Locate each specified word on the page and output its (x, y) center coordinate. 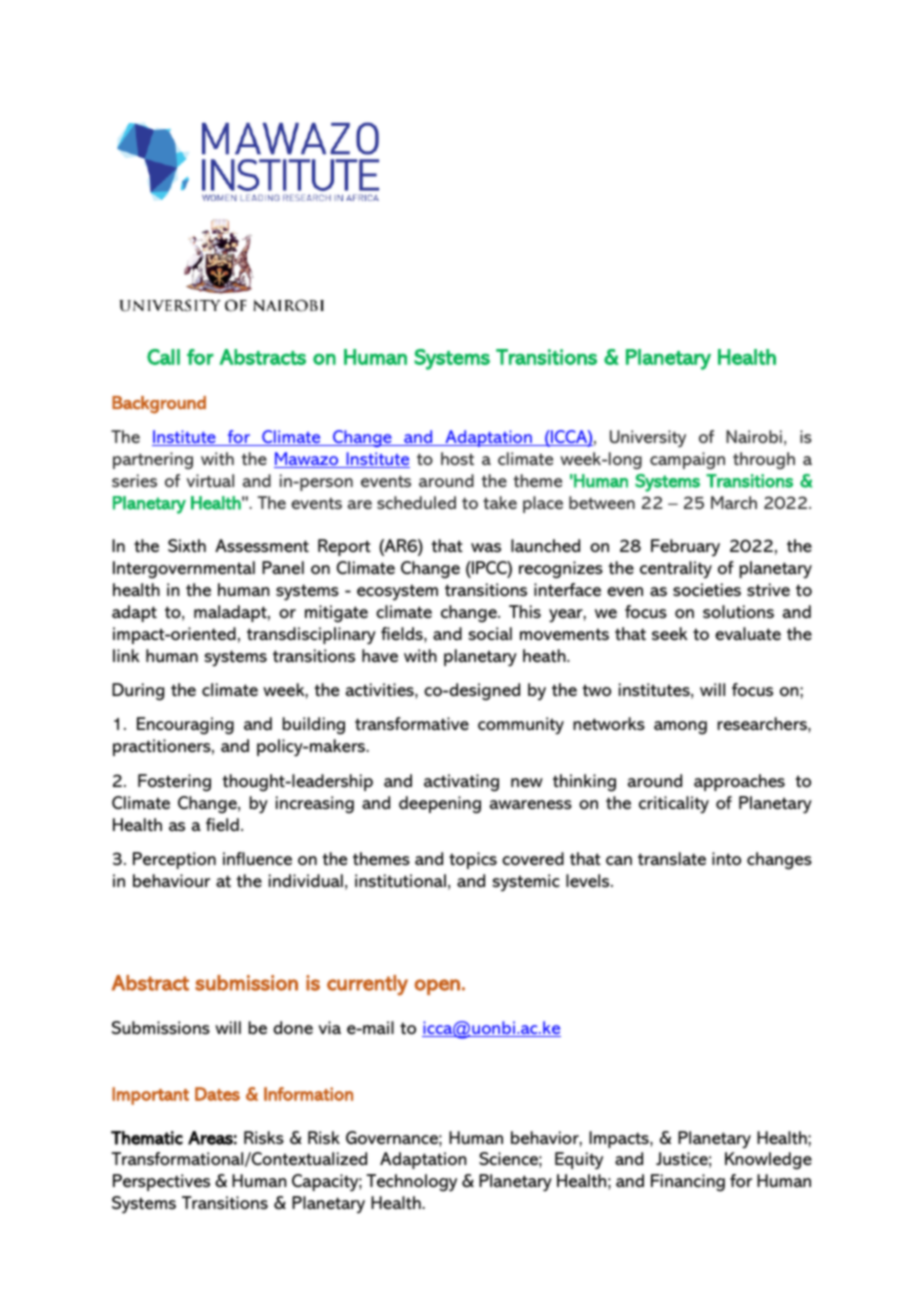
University (648, 439)
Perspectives (161, 1182)
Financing (688, 1183)
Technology (411, 1183)
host (457, 458)
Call (163, 357)
